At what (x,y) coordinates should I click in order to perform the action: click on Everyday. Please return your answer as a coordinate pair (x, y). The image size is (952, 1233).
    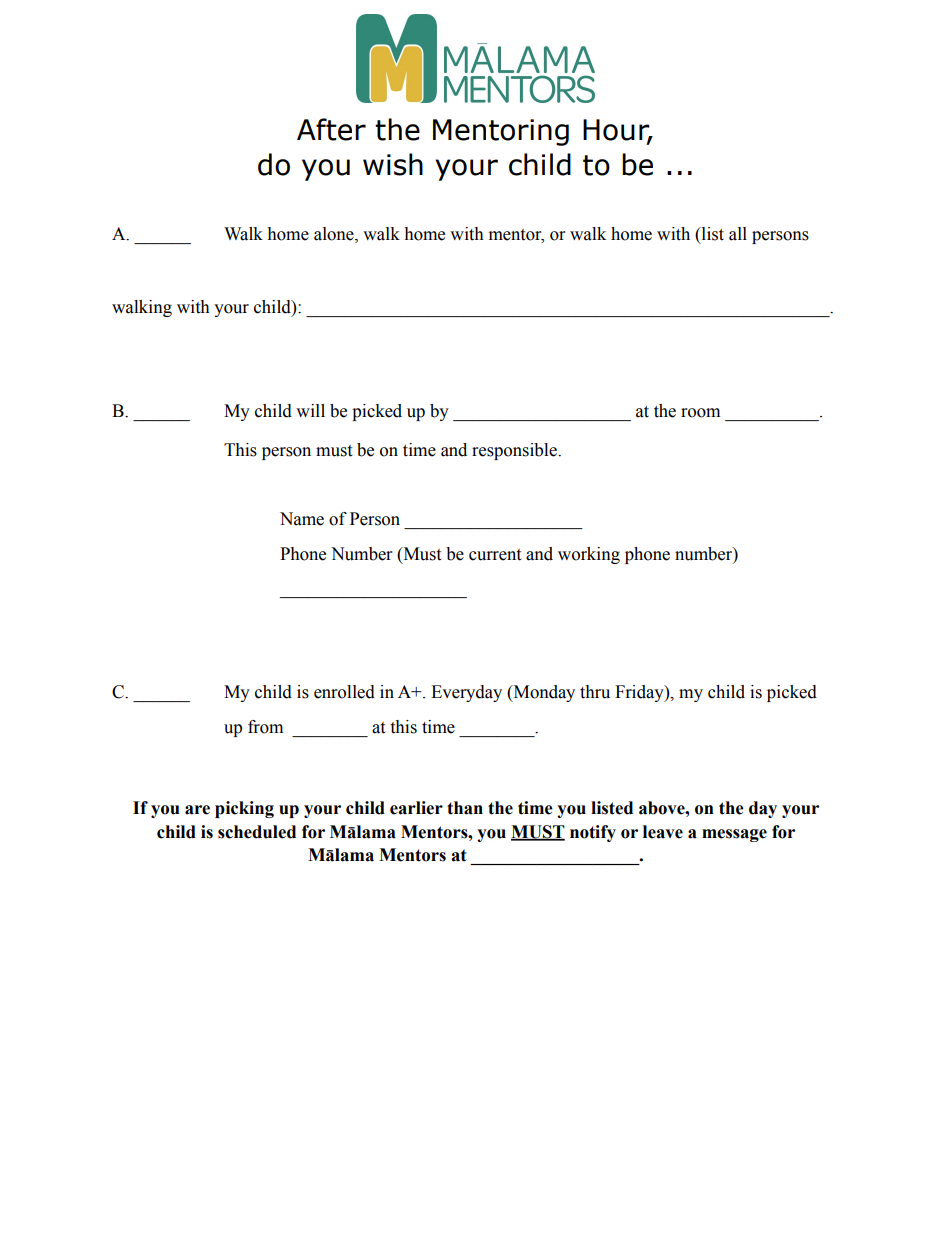
    Looking at the image, I should click on (466, 693).
